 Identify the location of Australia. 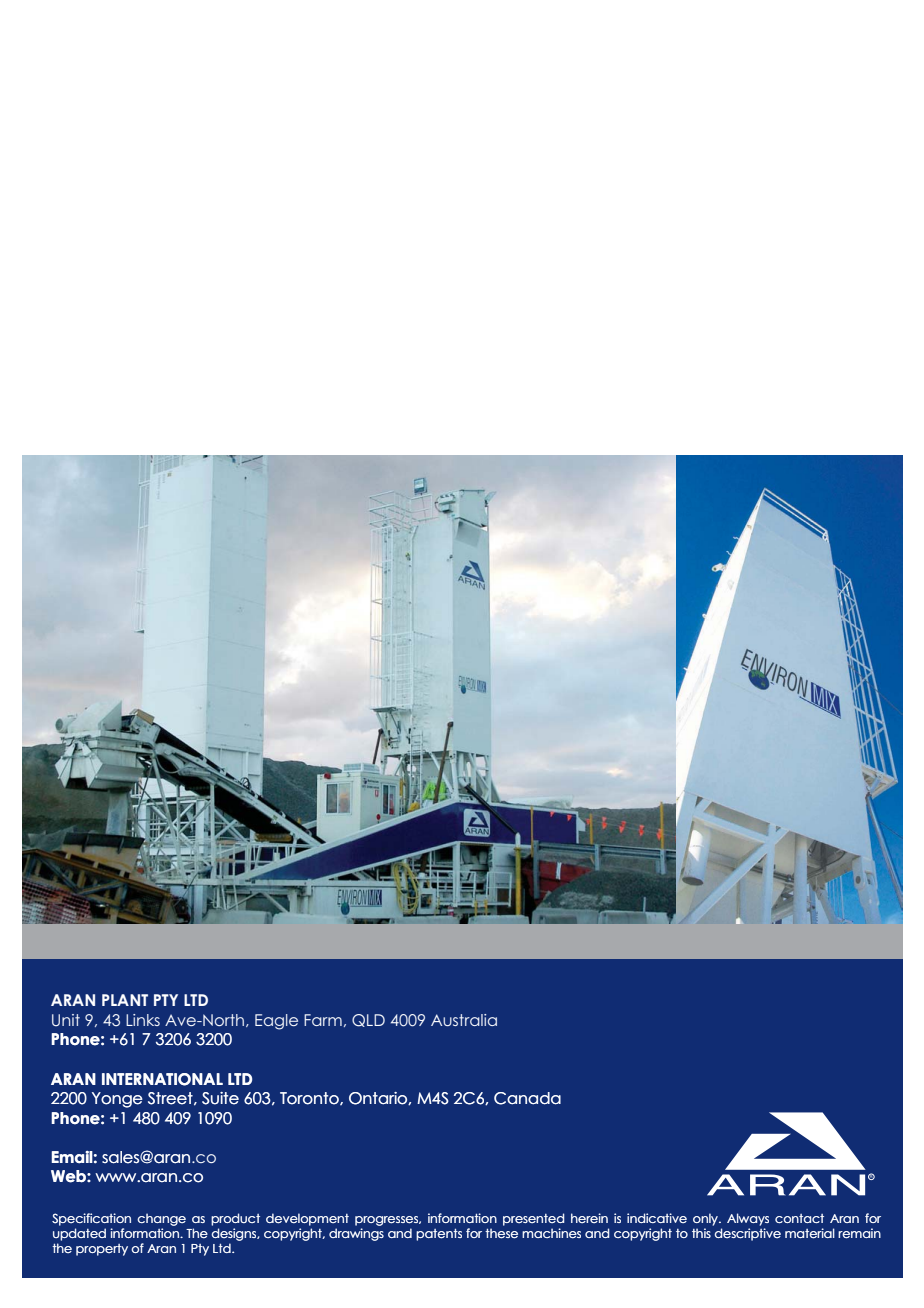
(464, 1020).
